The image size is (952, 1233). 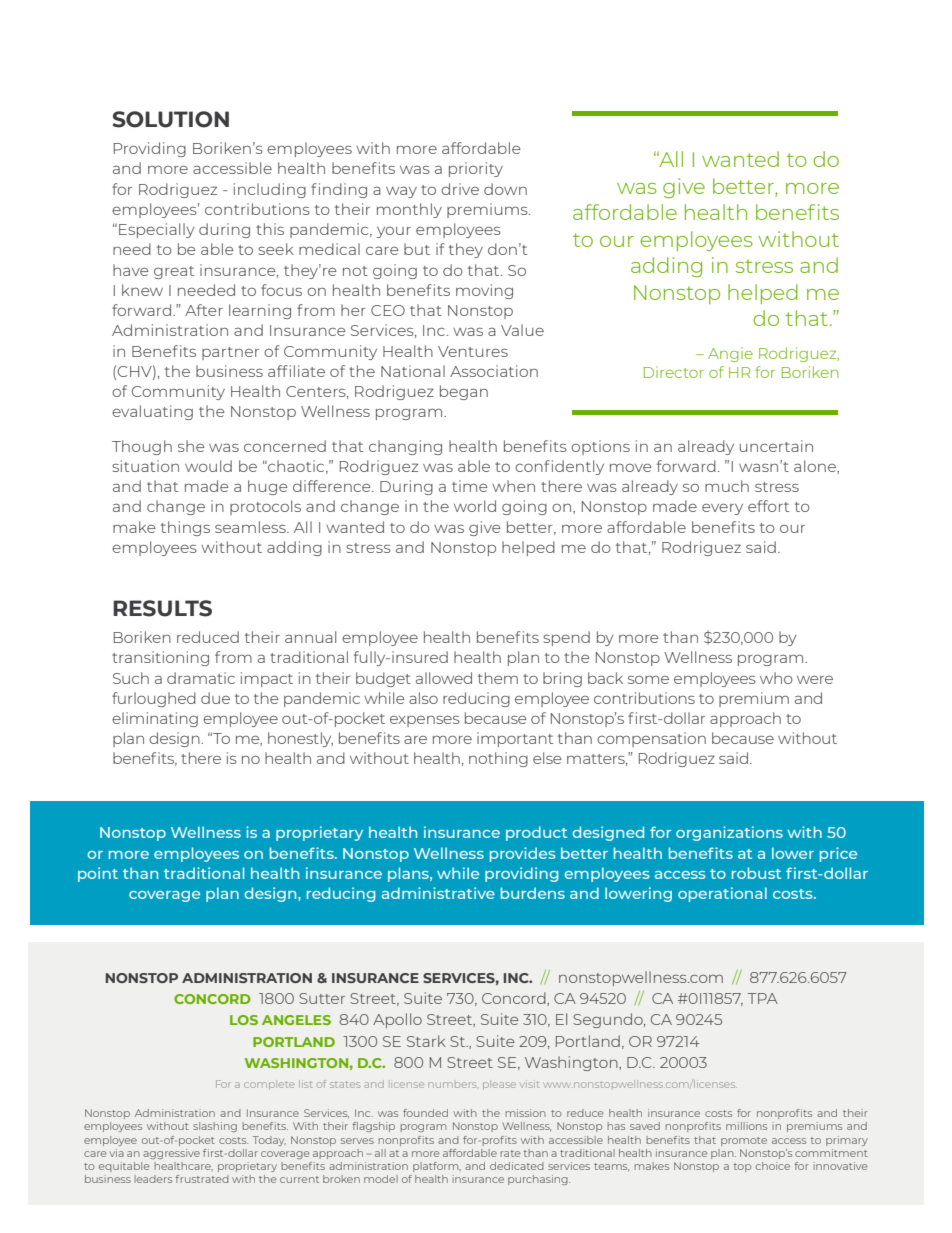 I want to click on who, so click(x=776, y=678).
